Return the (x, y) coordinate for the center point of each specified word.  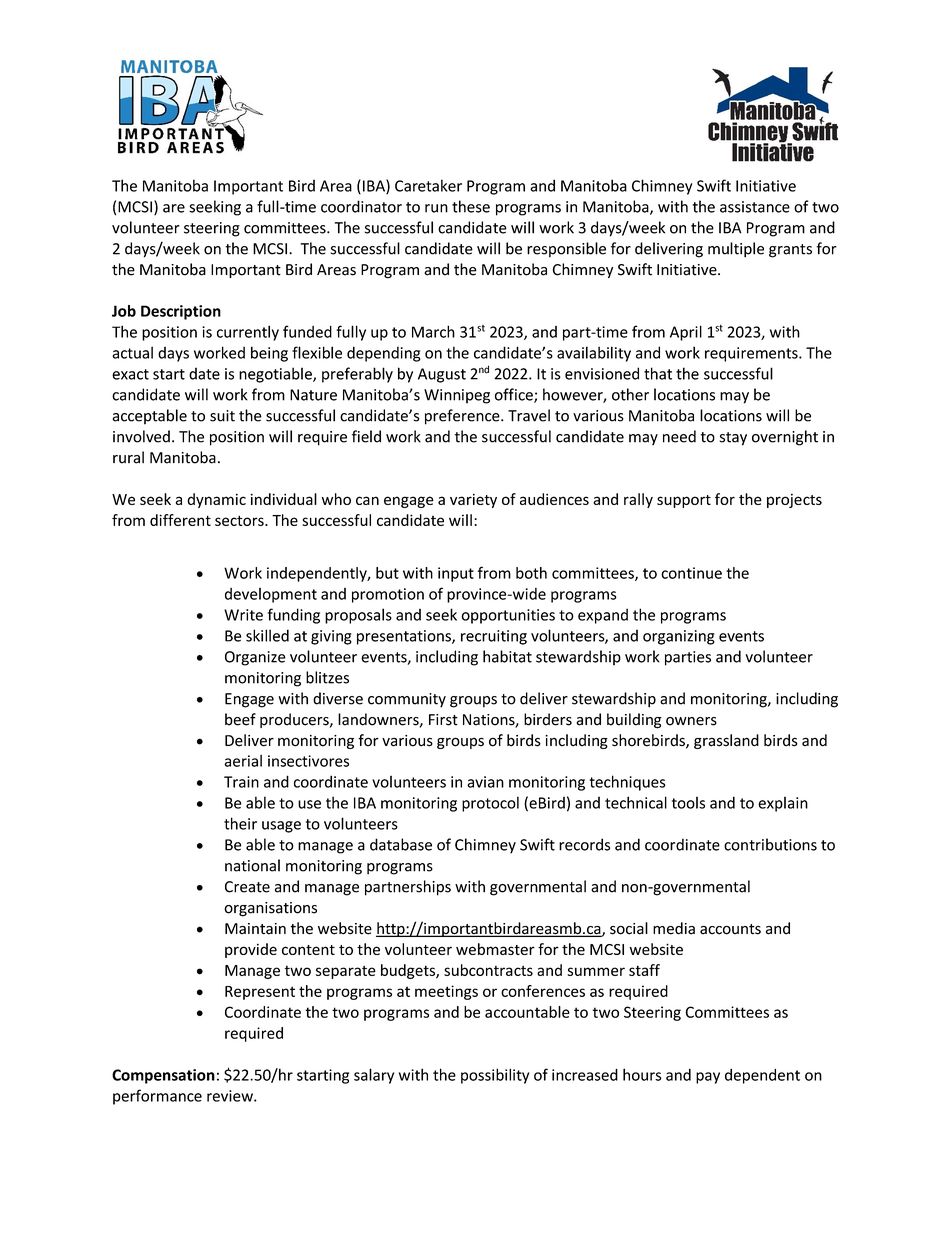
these (471, 206)
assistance (755, 207)
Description (181, 312)
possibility (495, 1076)
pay (708, 1078)
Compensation (163, 1076)
